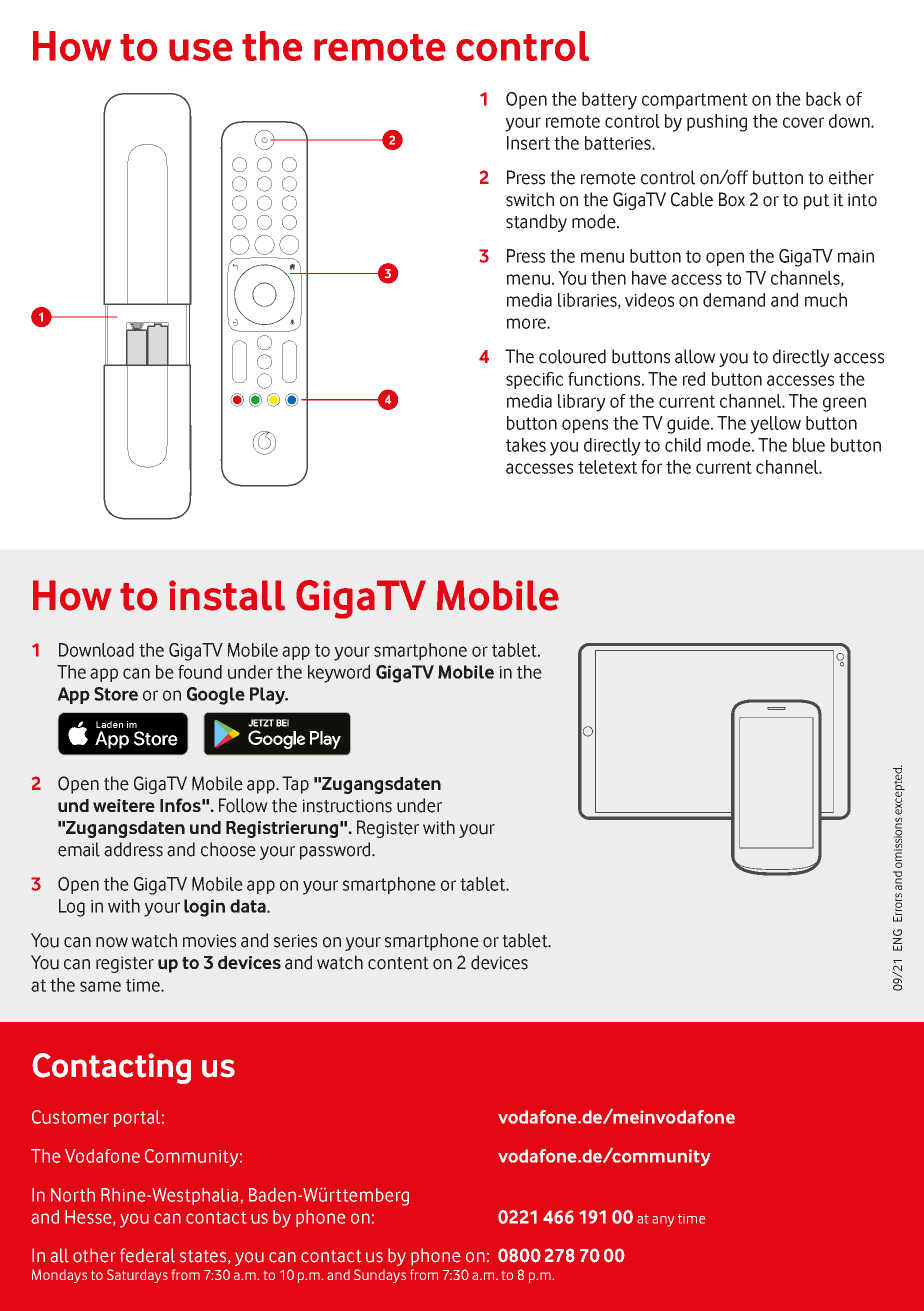 This image has width=924, height=1311. Describe the element at coordinates (823, 99) in the image. I see `back` at that location.
